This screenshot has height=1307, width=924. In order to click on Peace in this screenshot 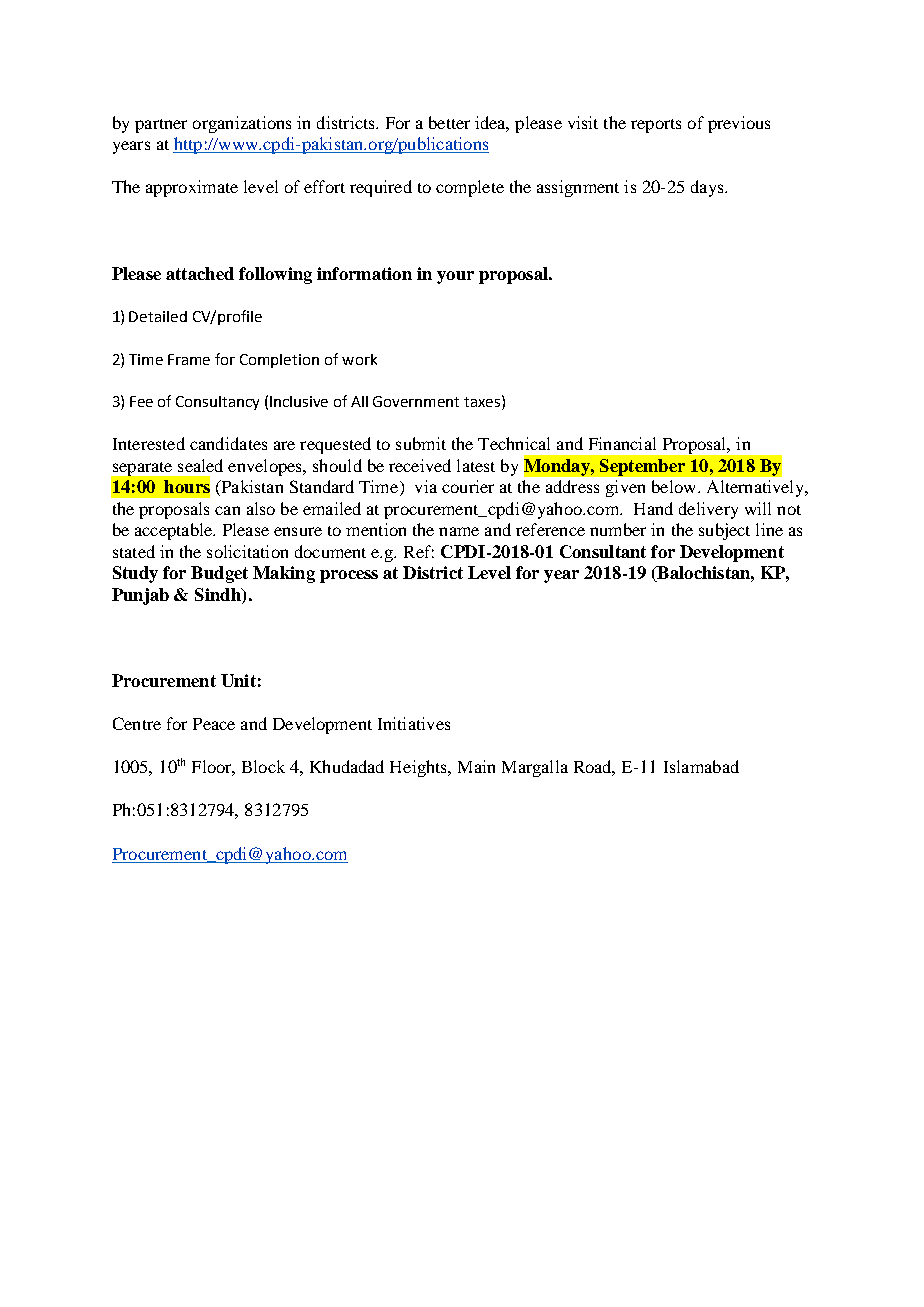, I will do `click(214, 724)`.
